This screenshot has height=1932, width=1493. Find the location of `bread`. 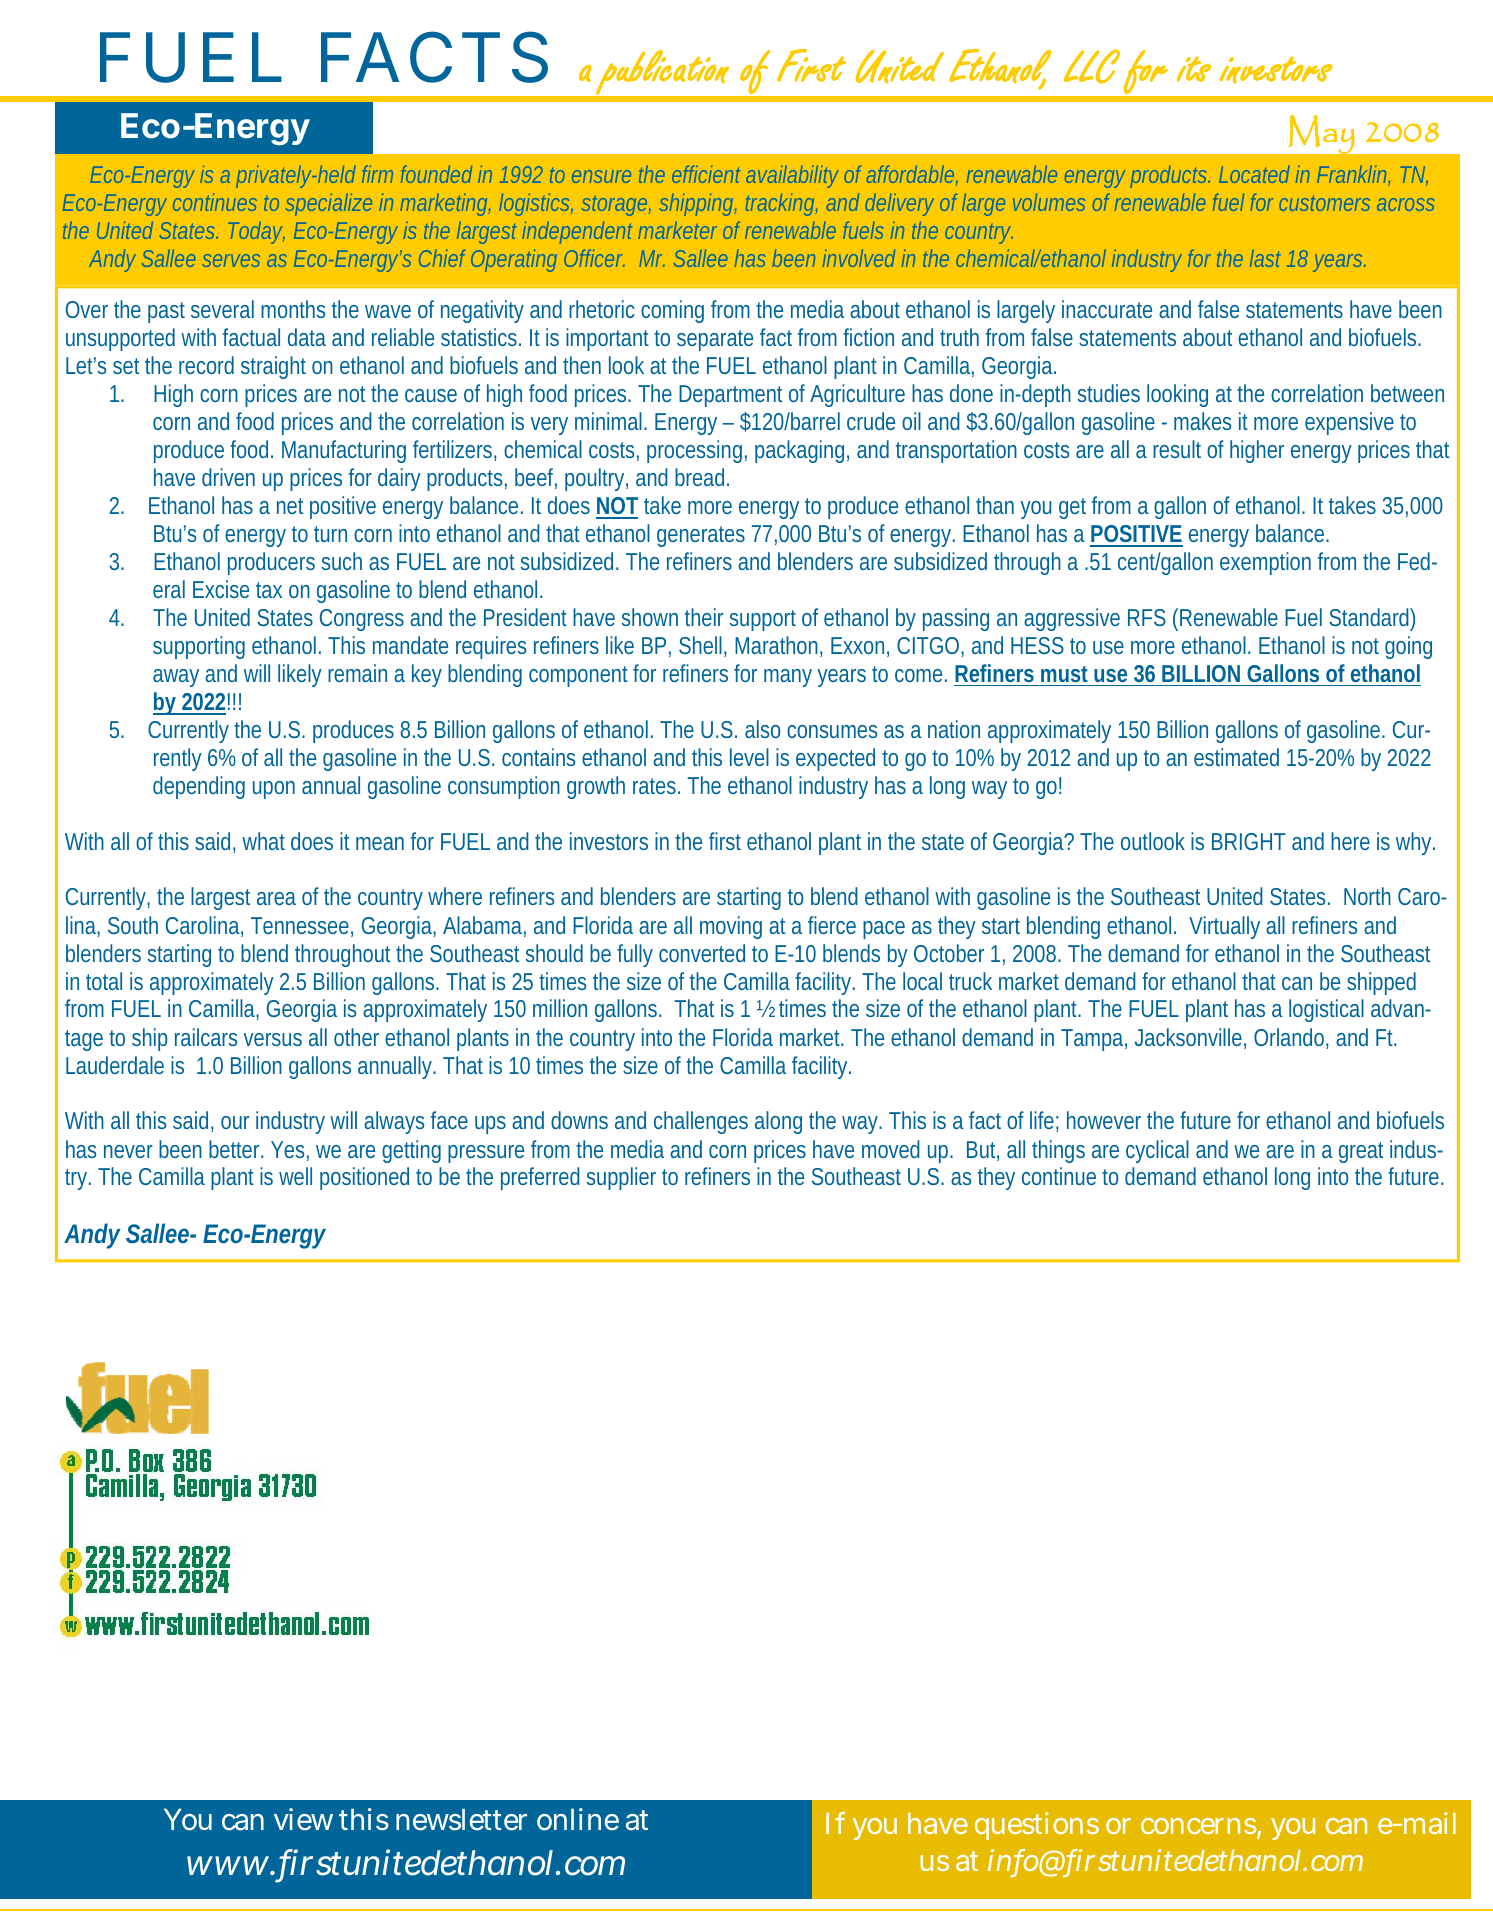

bread is located at coordinates (702, 477).
